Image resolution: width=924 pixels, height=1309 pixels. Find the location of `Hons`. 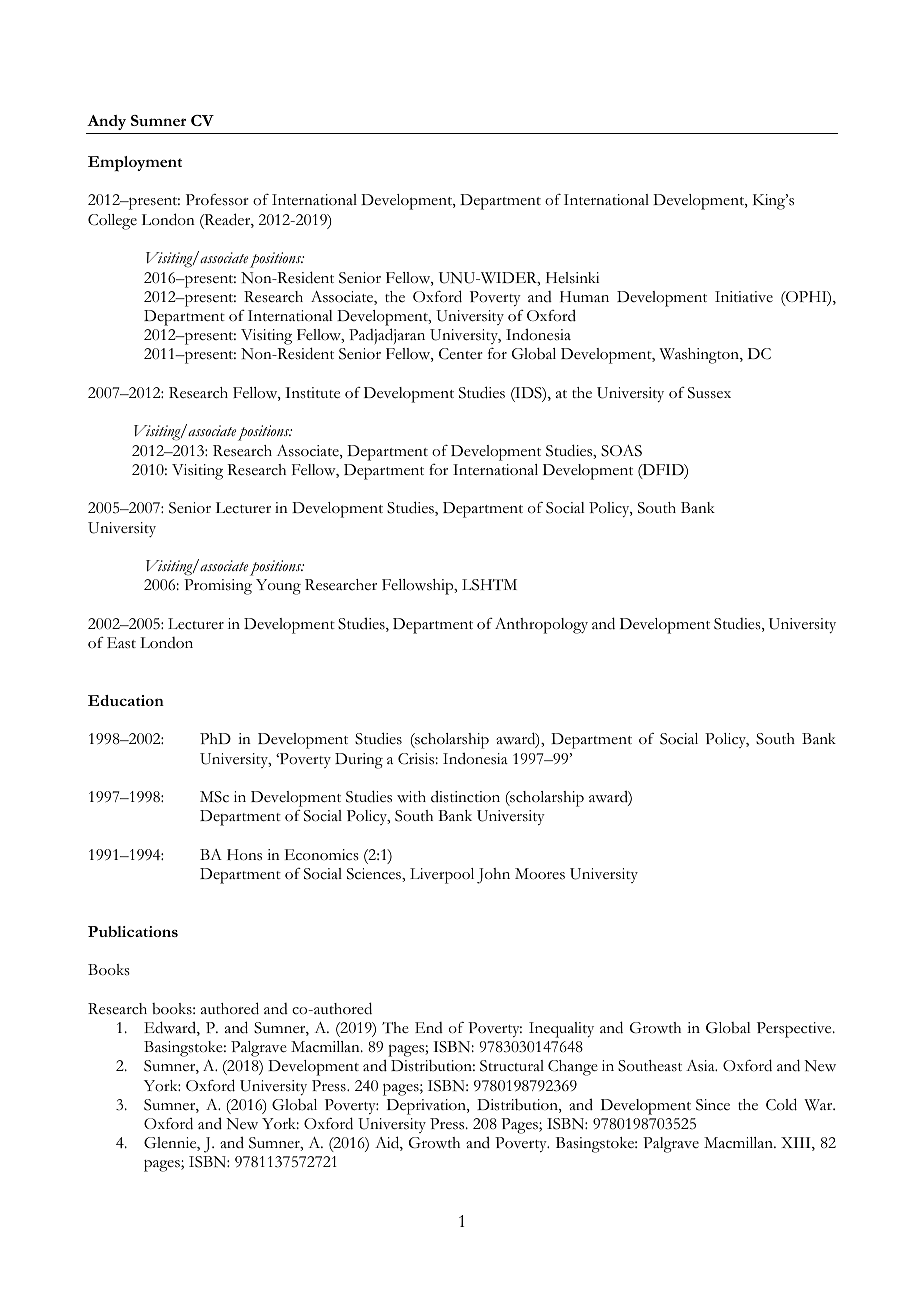

Hons is located at coordinates (244, 855).
